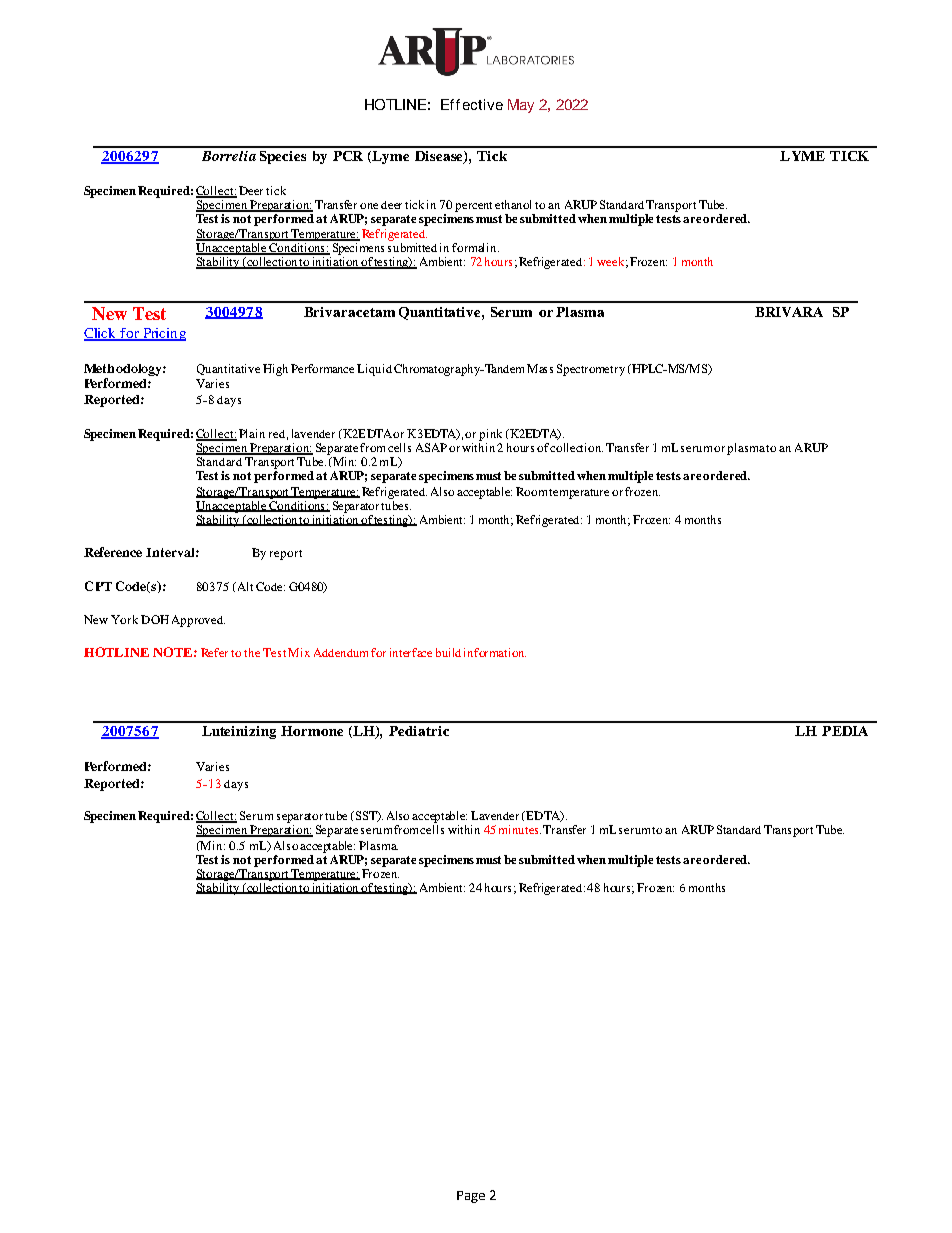  What do you see at coordinates (341, 652) in the screenshot?
I see `Addendum` at bounding box center [341, 652].
